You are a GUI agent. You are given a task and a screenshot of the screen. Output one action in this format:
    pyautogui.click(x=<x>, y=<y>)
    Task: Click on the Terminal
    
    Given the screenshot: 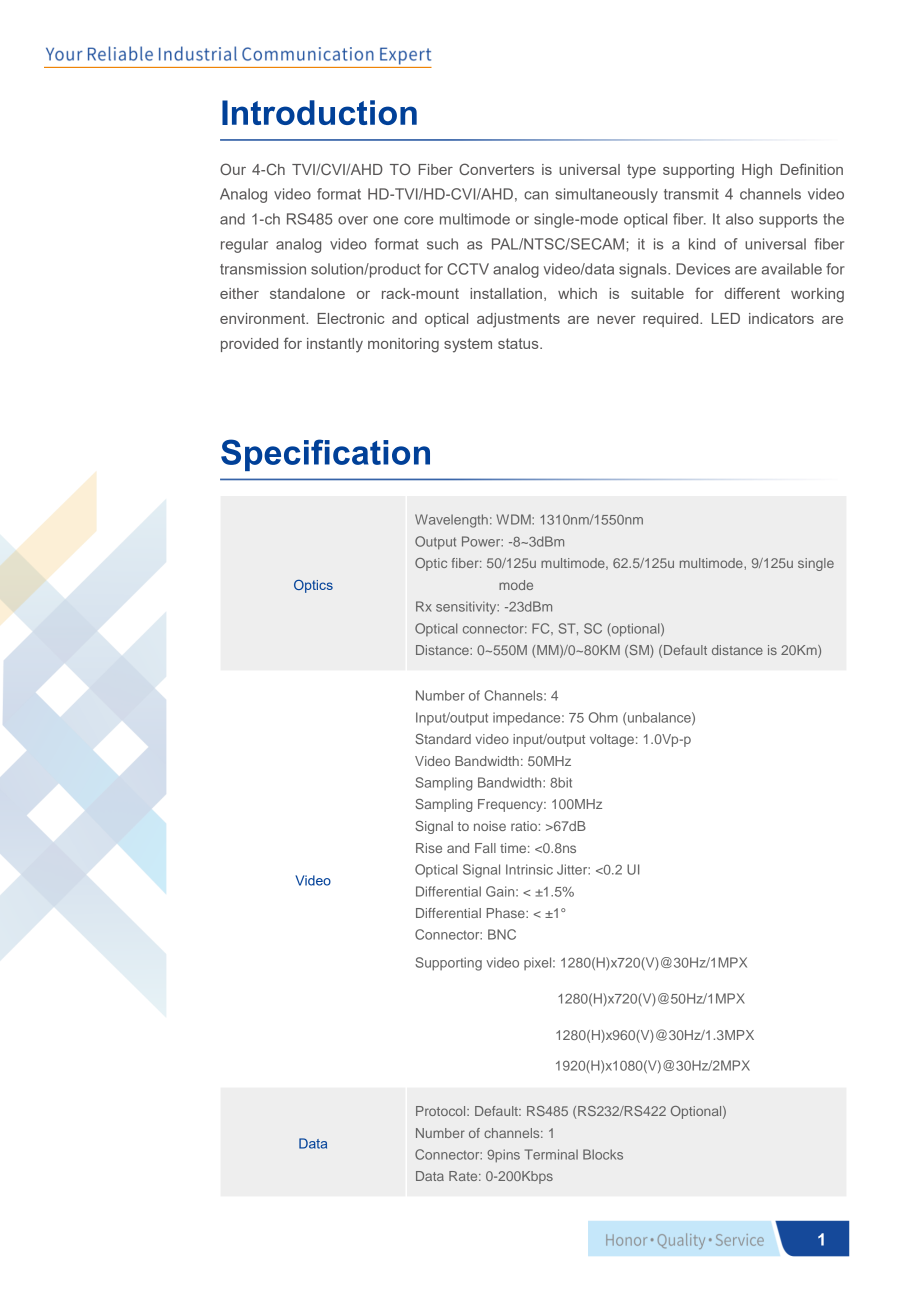 What is the action you would take?
    pyautogui.click(x=551, y=1154)
